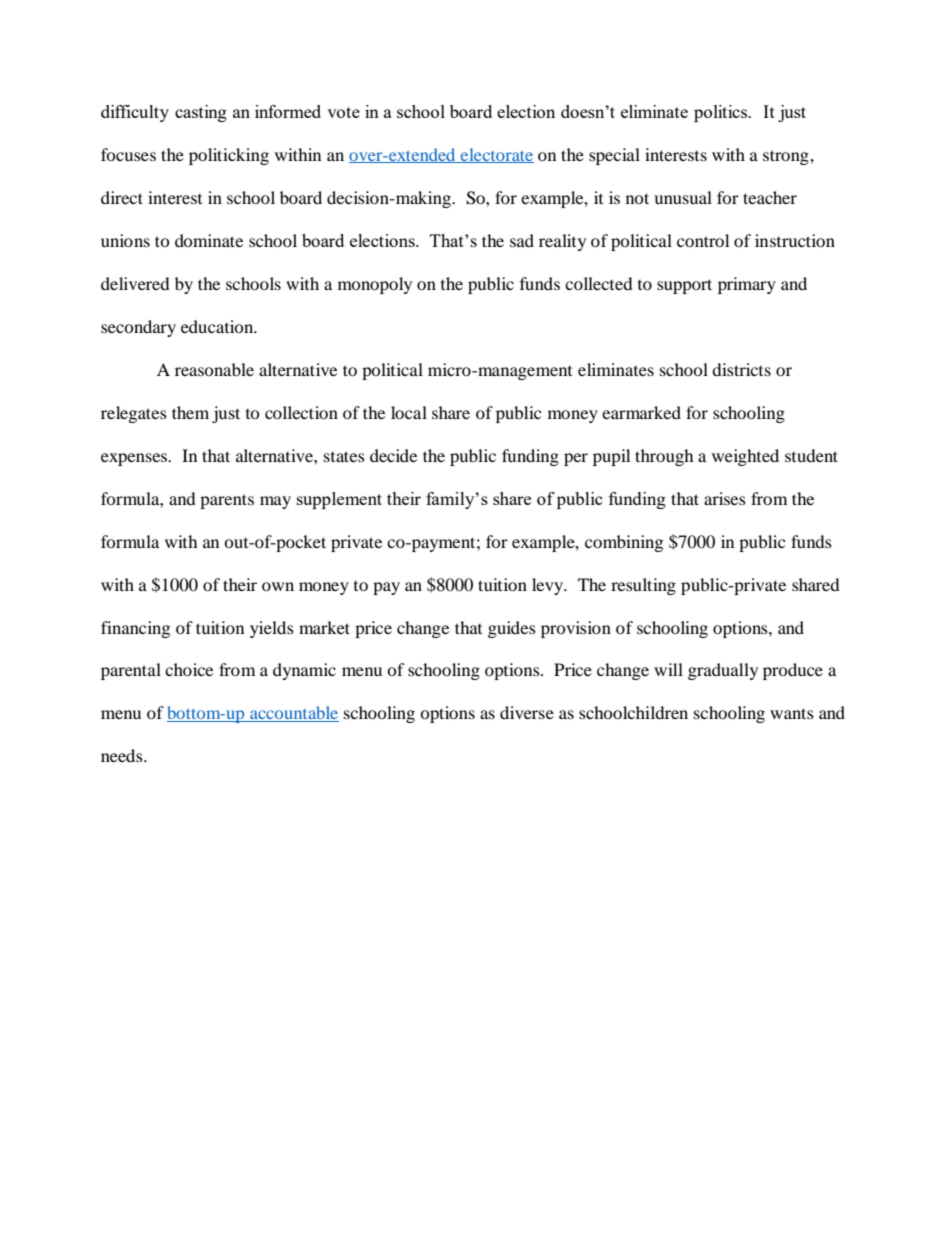 The width and height of the screenshot is (952, 1233). What do you see at coordinates (123, 755) in the screenshot?
I see `needs` at bounding box center [123, 755].
